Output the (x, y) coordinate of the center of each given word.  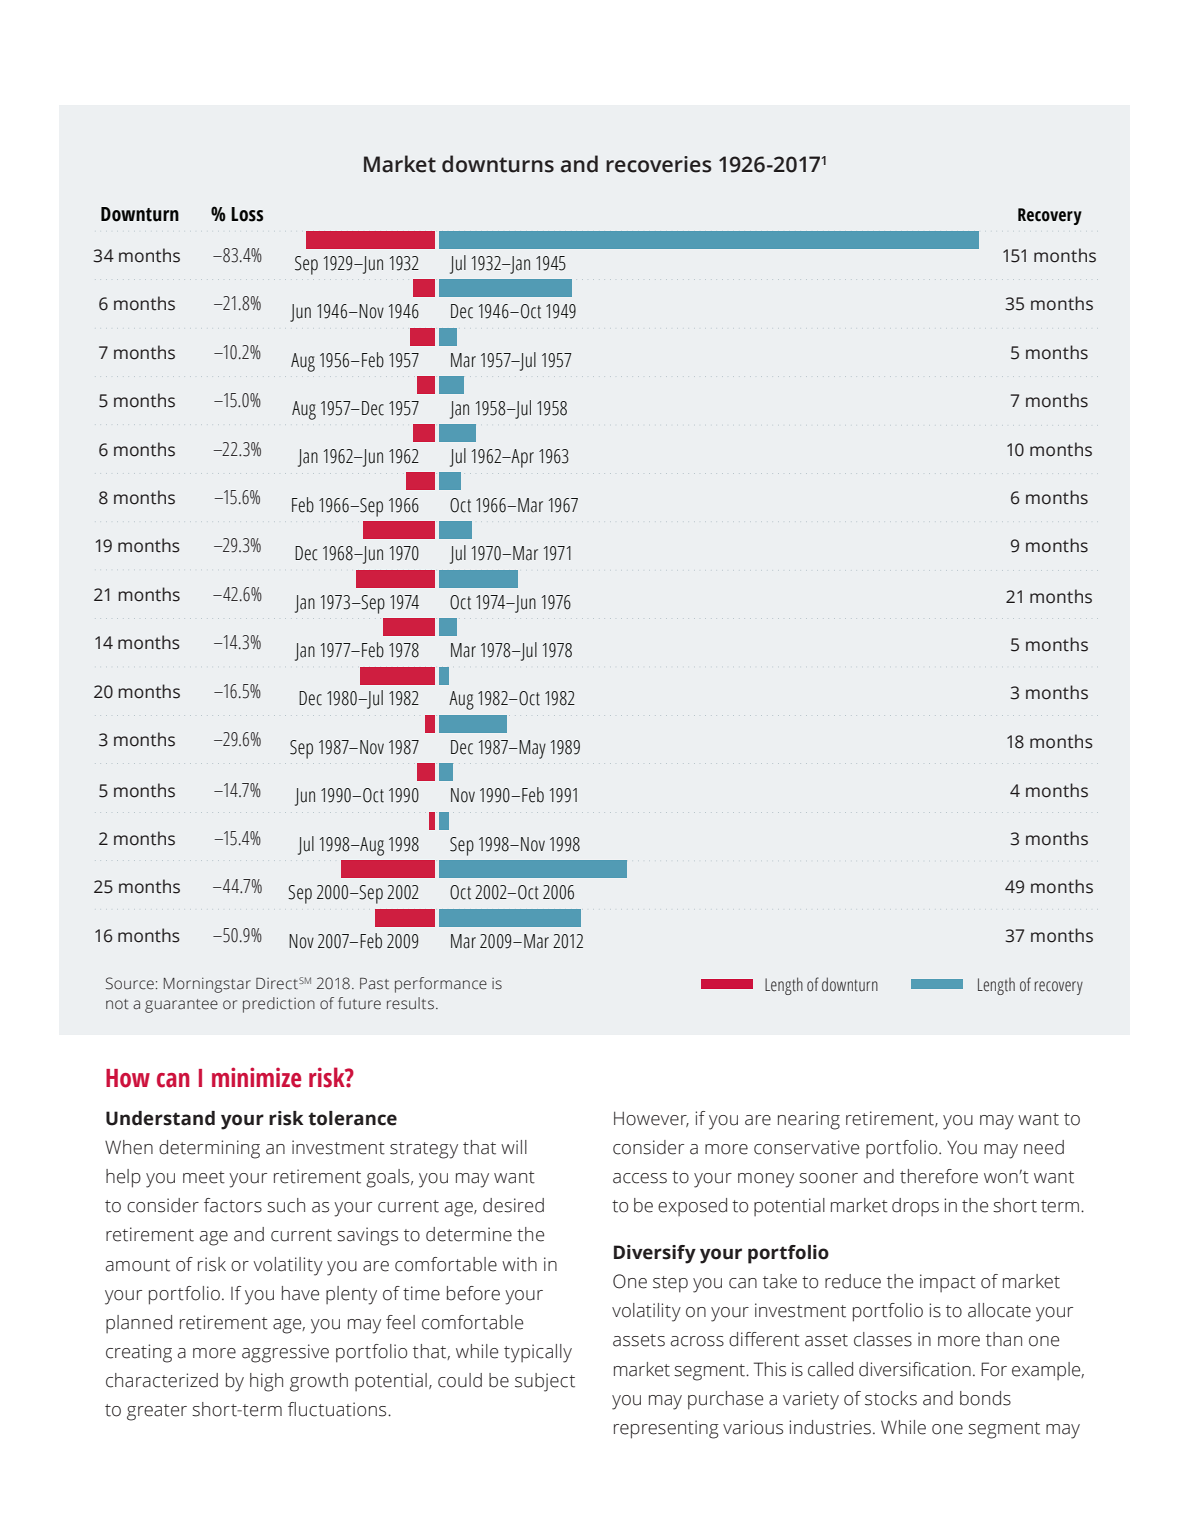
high (266, 1382)
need (1044, 1147)
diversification (915, 1369)
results (410, 1003)
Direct (277, 984)
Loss (247, 214)
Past (374, 984)
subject (545, 1382)
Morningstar (207, 985)
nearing (809, 1120)
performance (441, 985)
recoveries (659, 164)
